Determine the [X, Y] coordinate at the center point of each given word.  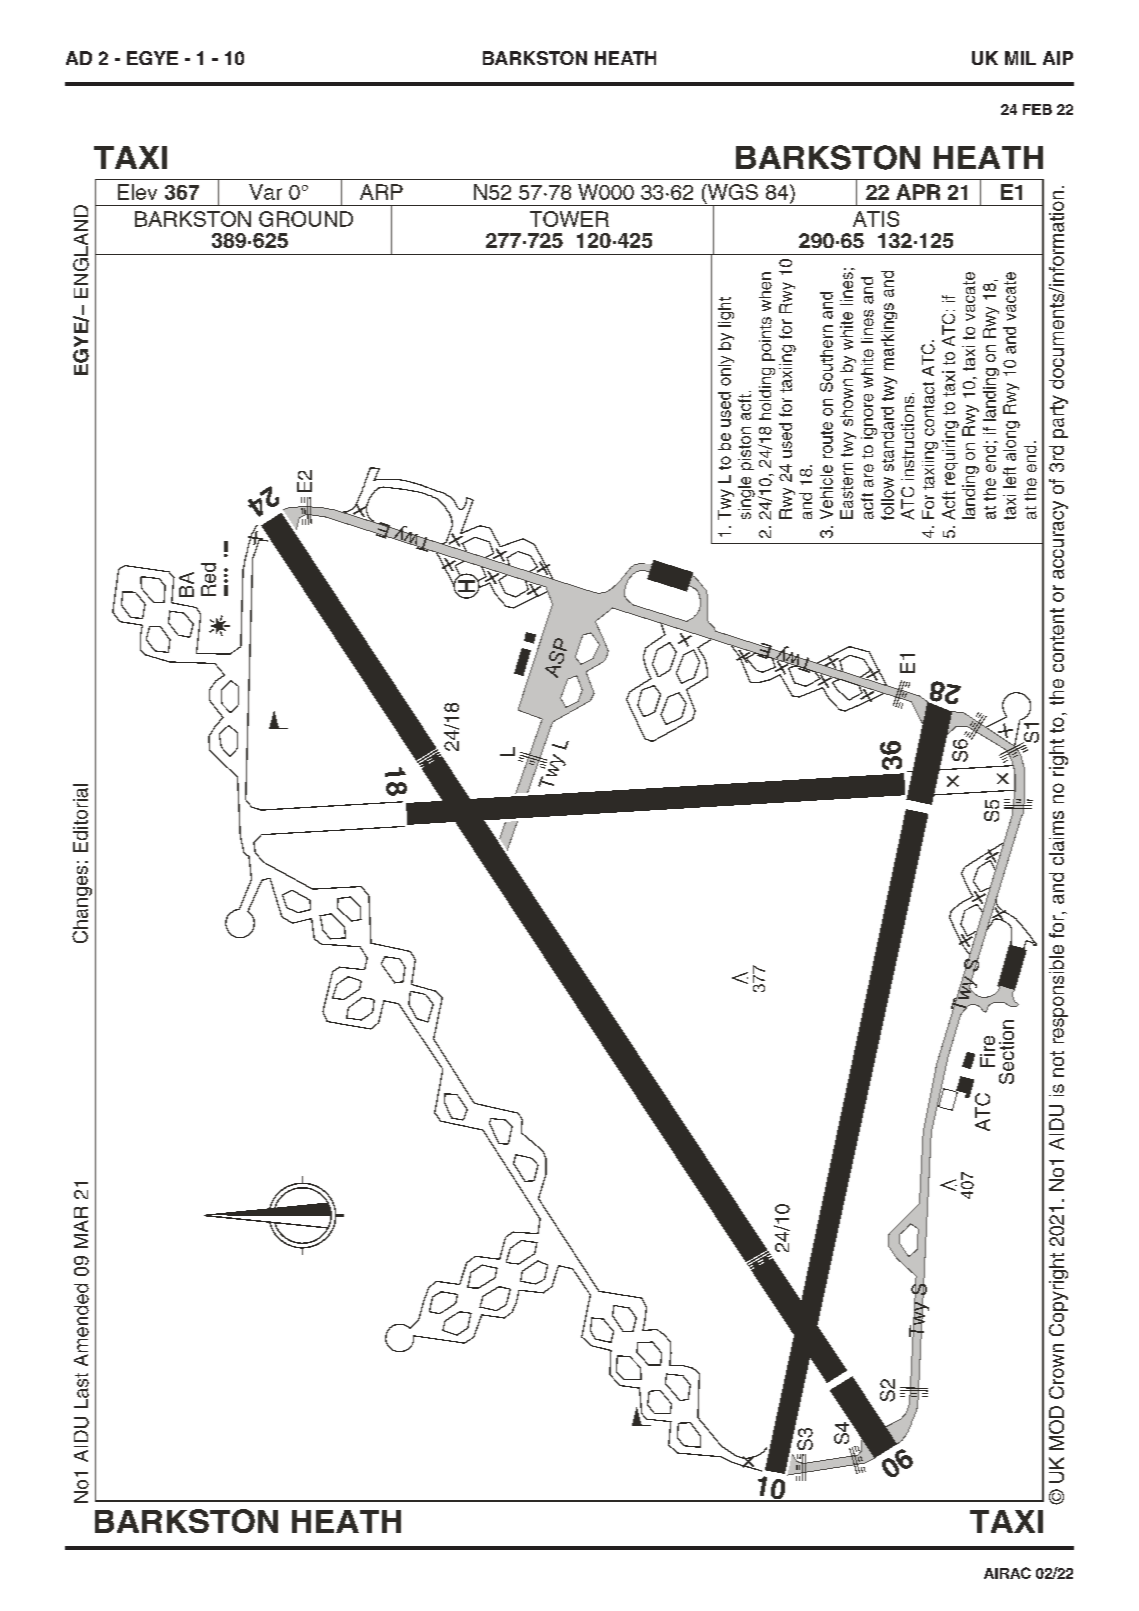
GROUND [306, 219]
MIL [1020, 58]
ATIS [876, 219]
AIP [1058, 58]
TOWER [569, 219]
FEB [1037, 109]
